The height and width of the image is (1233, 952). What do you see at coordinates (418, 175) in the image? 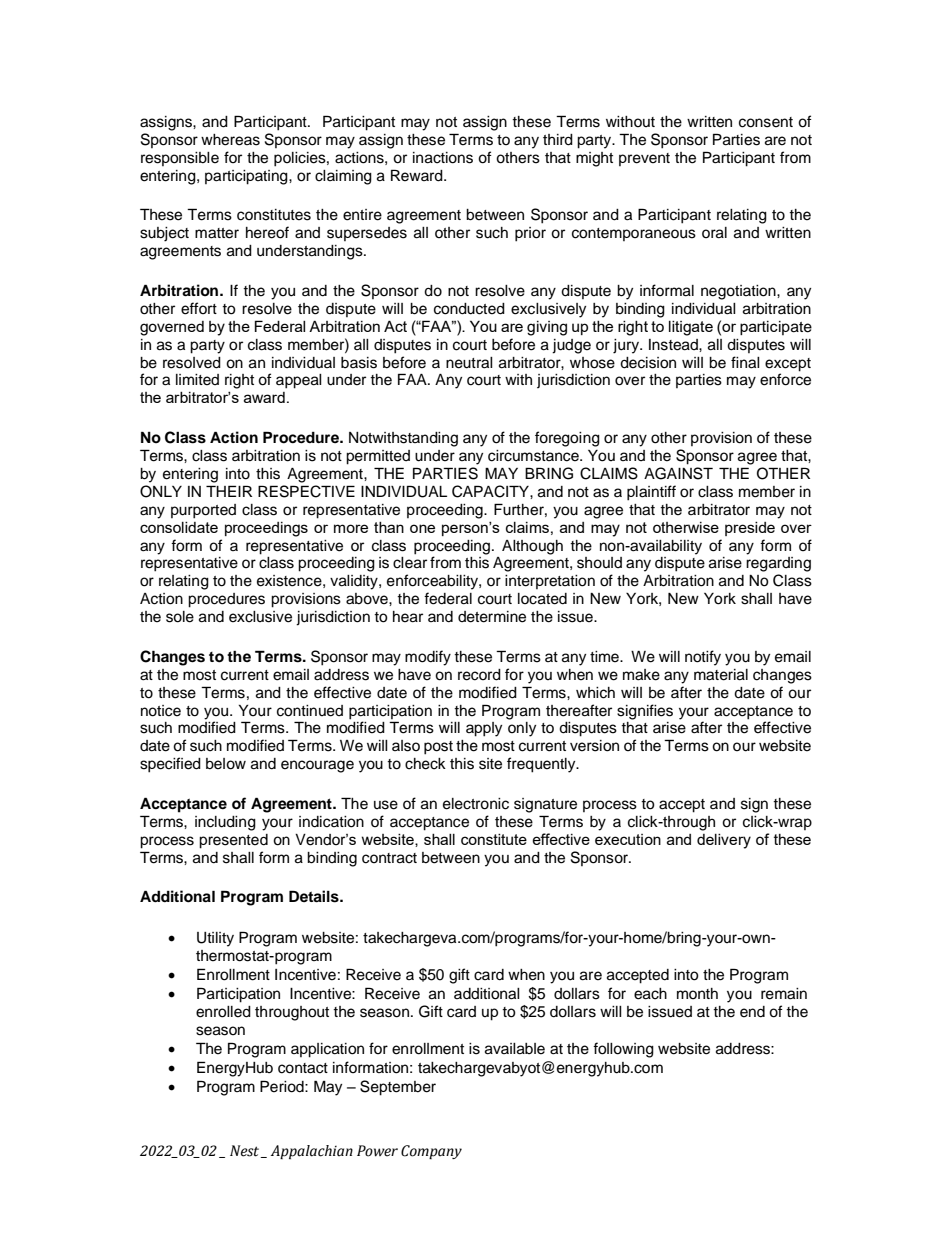
I see `Reward` at bounding box center [418, 175].
